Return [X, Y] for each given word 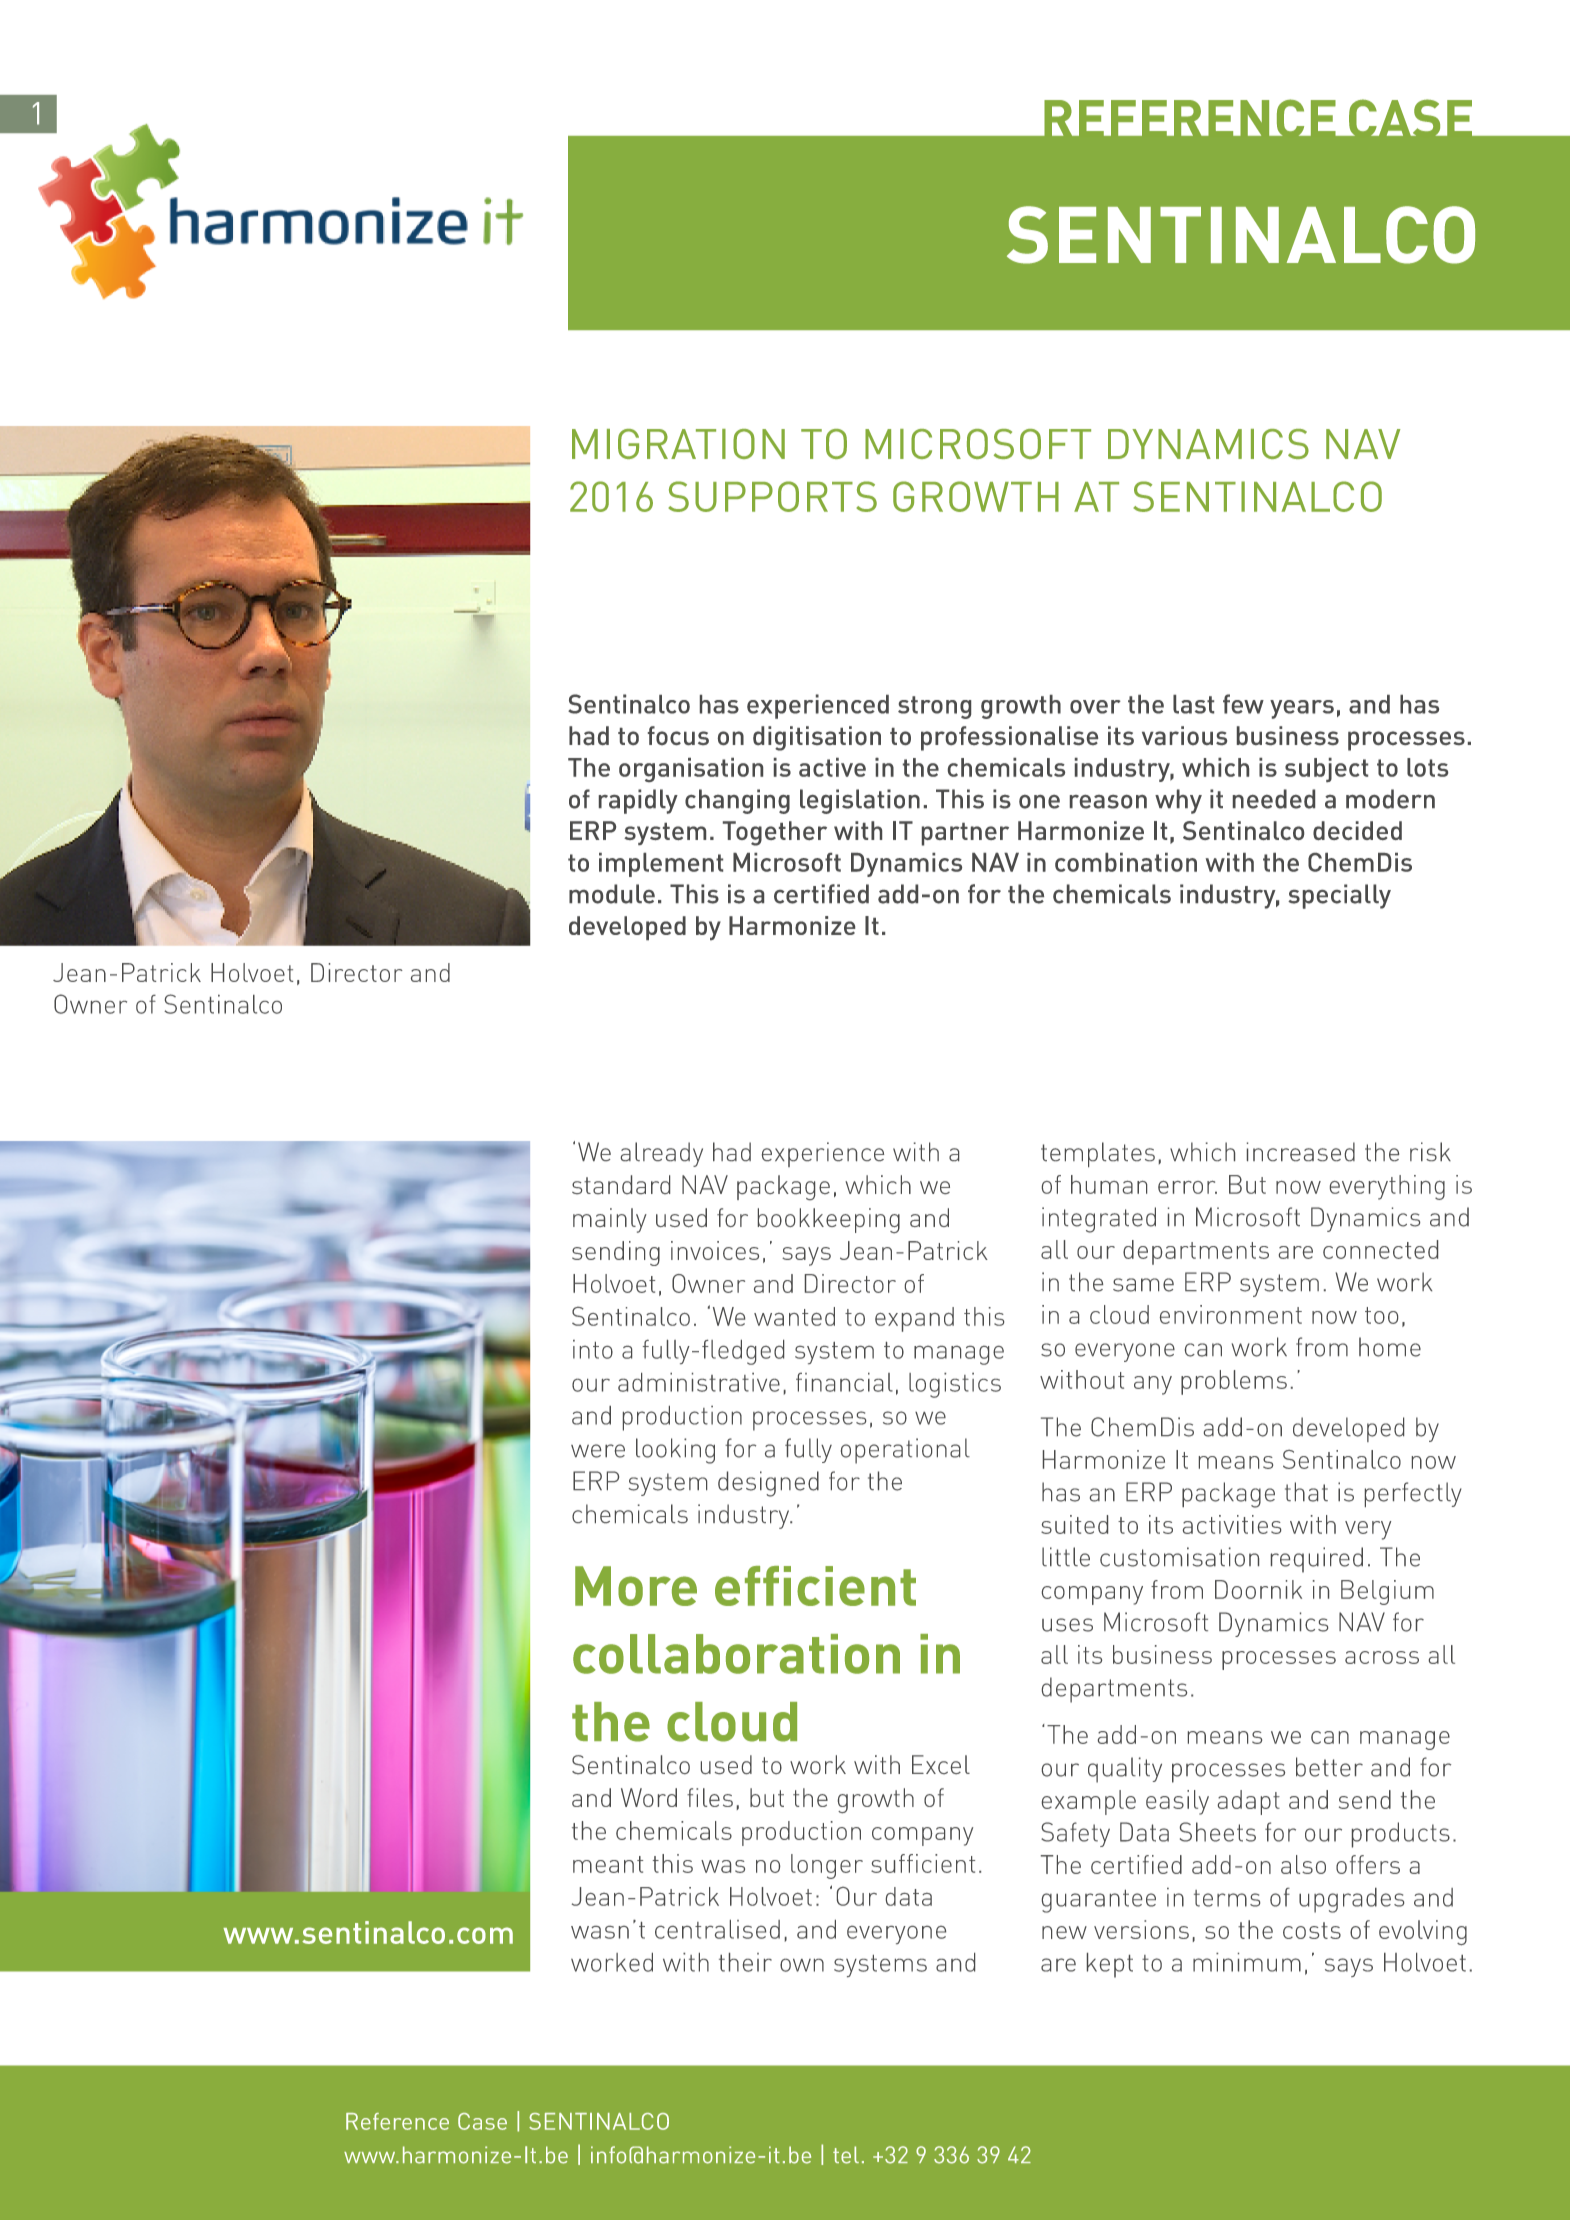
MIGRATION [678, 444]
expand [914, 1319]
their [745, 1962]
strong [934, 707]
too [1381, 1315]
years [1302, 709]
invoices [715, 1250]
